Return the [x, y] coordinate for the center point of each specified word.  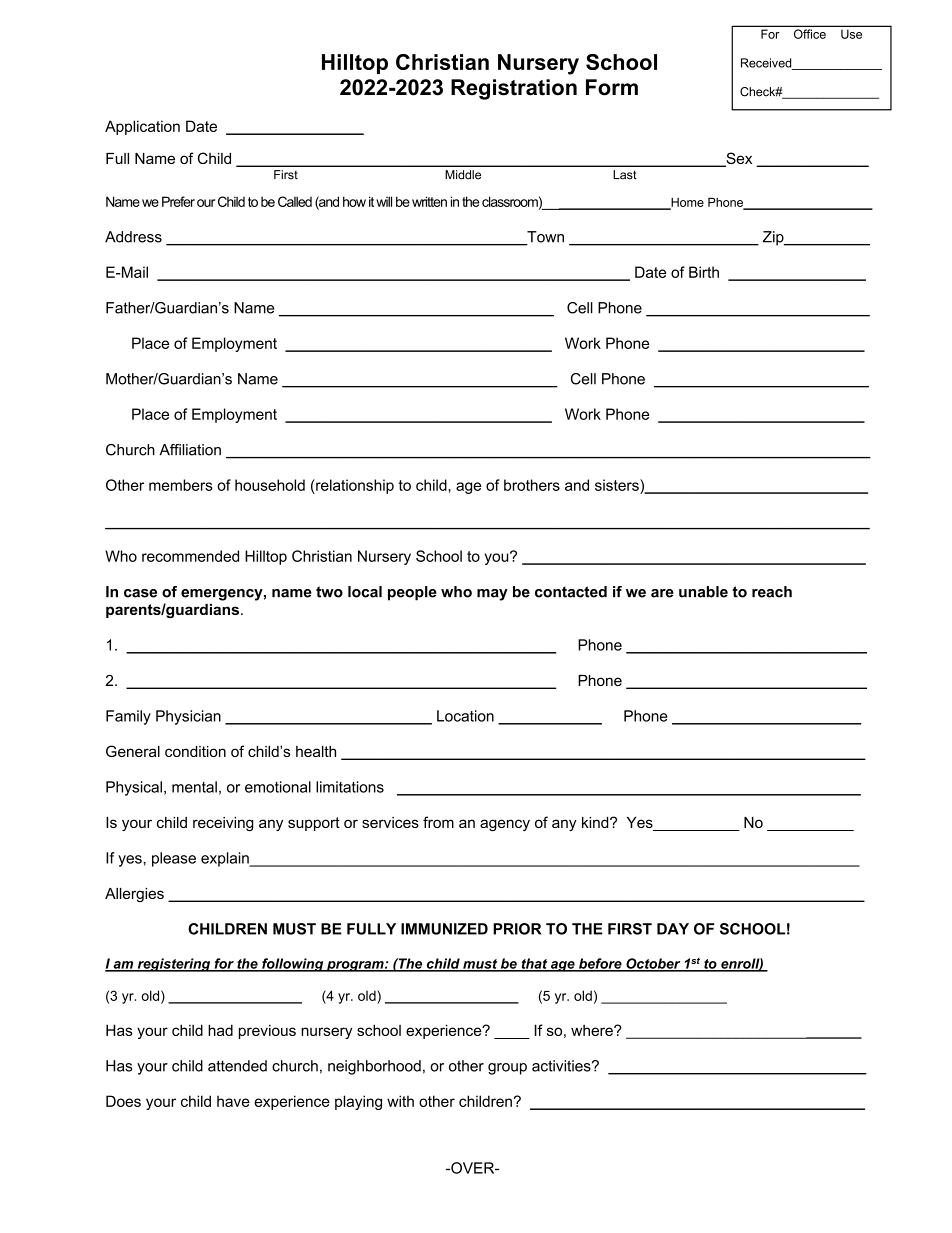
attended [237, 1066]
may [492, 595]
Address [133, 237]
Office [810, 34]
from [438, 822]
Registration [514, 89]
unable [703, 592]
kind [596, 822]
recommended [190, 556]
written [429, 201]
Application [142, 127]
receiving [223, 824]
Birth [704, 272]
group [507, 1069]
